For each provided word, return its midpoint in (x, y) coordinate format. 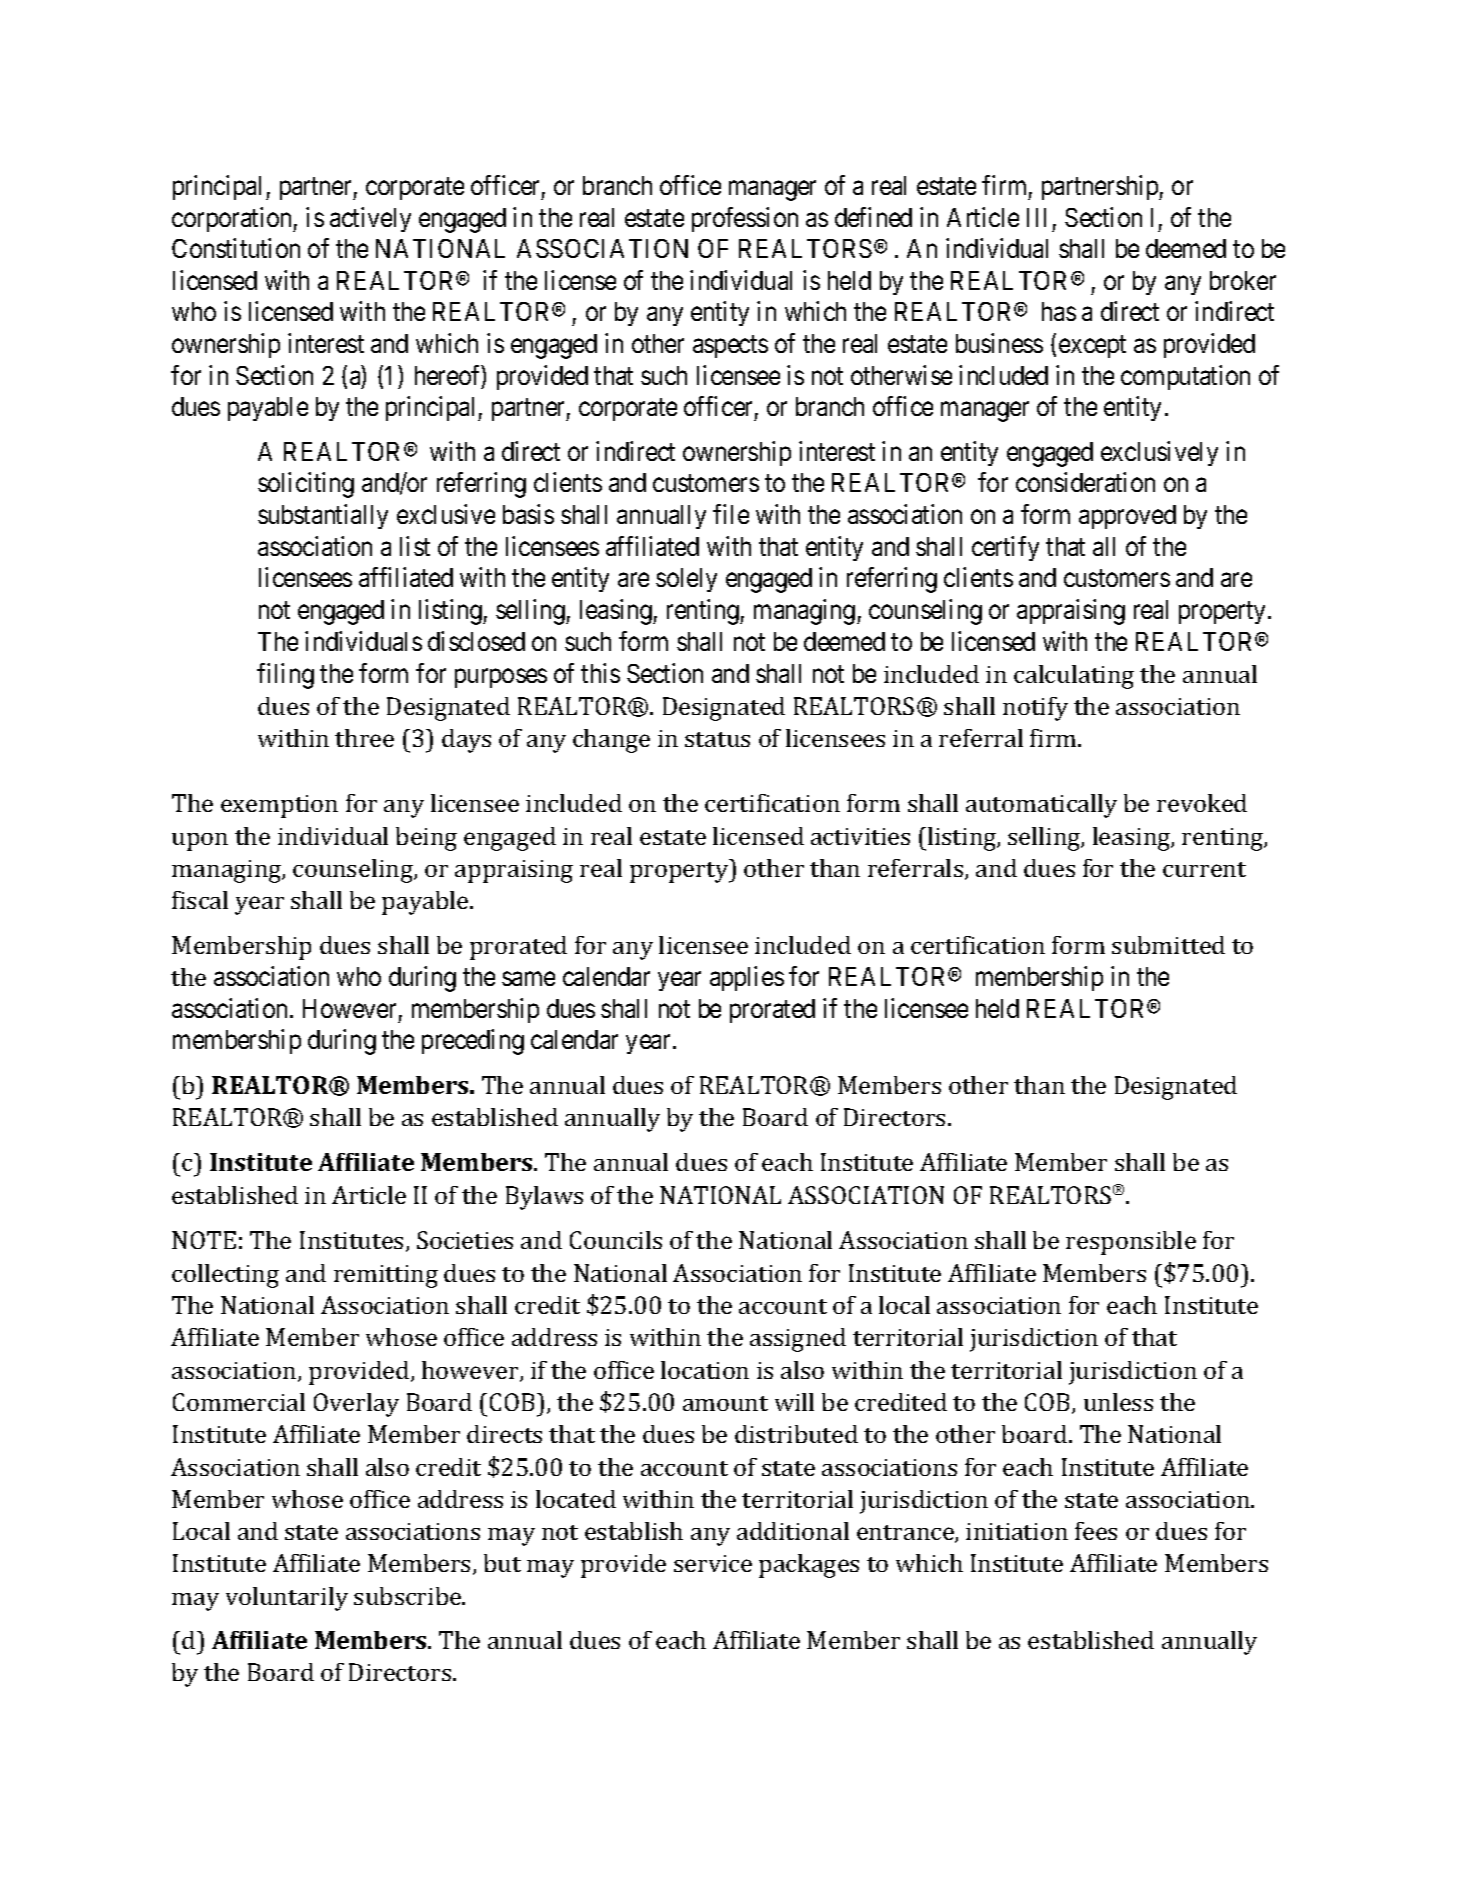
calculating (1074, 677)
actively (370, 219)
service (713, 1563)
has (1059, 311)
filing (285, 676)
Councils (616, 1240)
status (717, 739)
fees (1096, 1531)
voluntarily (287, 1599)
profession (745, 219)
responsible (1131, 1243)
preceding (473, 1042)
